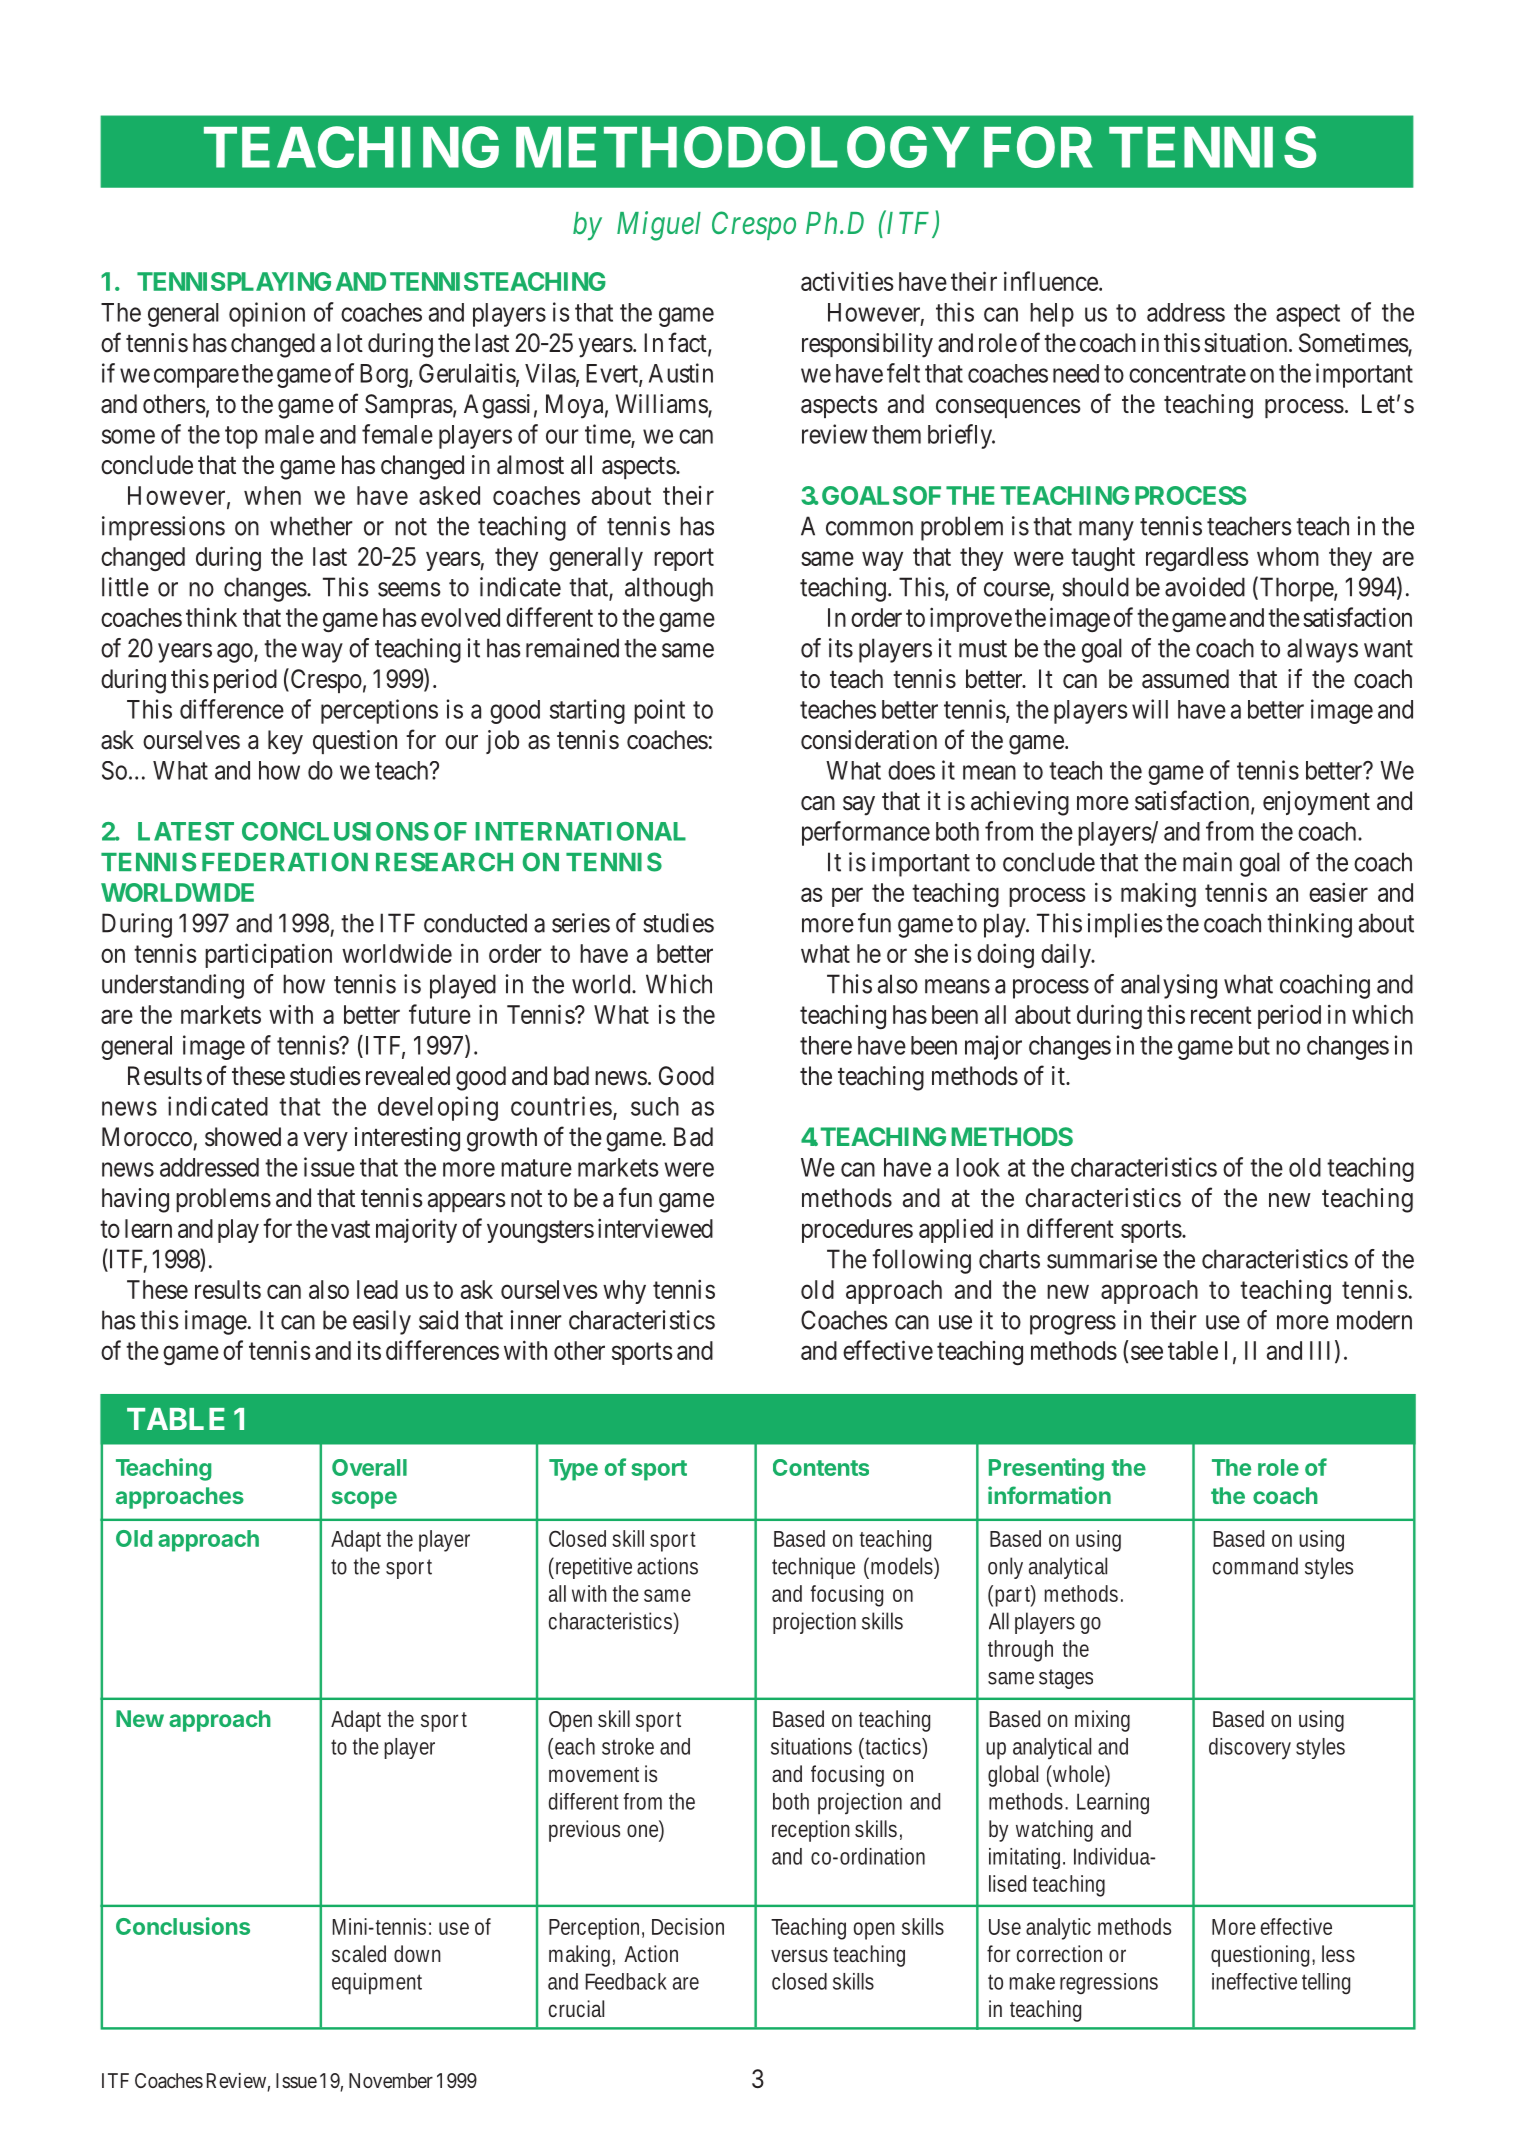  I want to click on opinion, so click(267, 314).
